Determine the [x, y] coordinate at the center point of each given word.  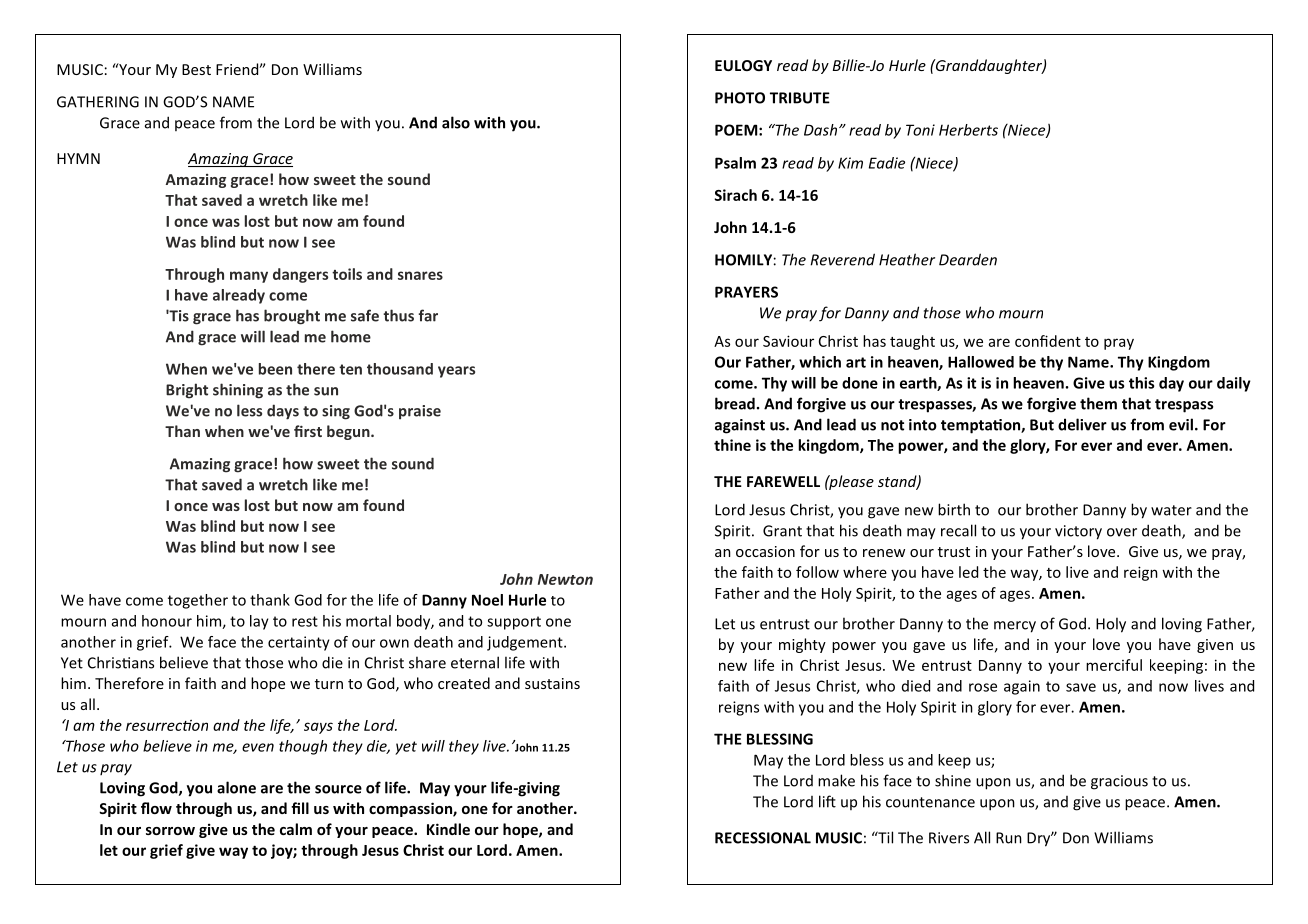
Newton [565, 579]
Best [196, 69]
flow [156, 808]
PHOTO [740, 98]
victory [1078, 532]
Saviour [788, 341]
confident [1048, 341]
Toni [920, 130]
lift [827, 801]
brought [292, 317]
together [198, 601]
